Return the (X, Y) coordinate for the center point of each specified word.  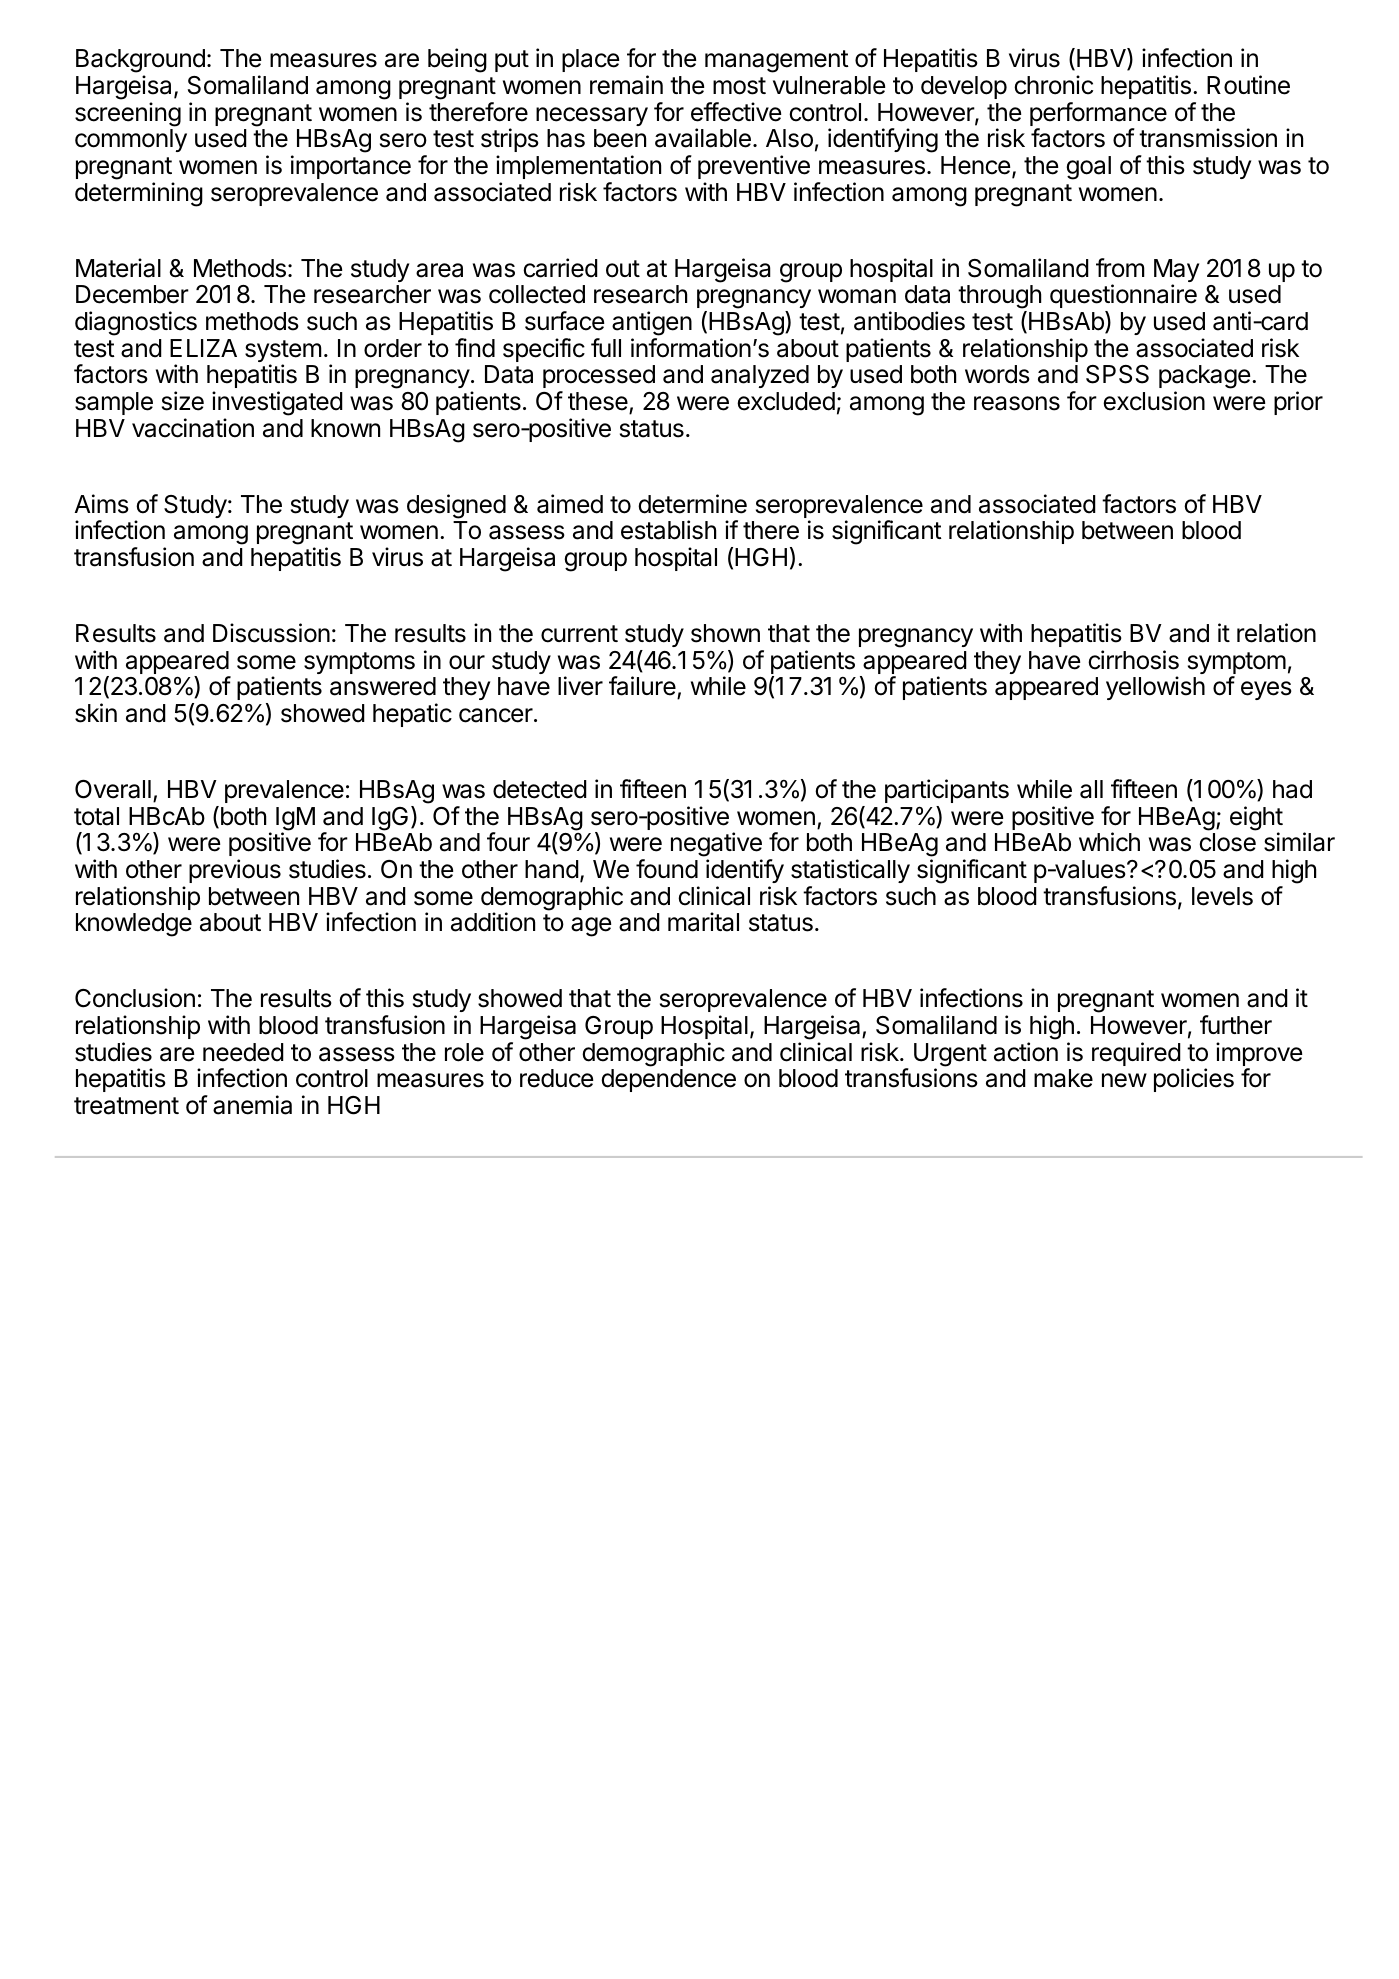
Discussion (271, 633)
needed (243, 1052)
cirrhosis (1133, 660)
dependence (668, 1080)
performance (1098, 115)
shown (725, 633)
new (1124, 1080)
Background (140, 62)
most (739, 86)
